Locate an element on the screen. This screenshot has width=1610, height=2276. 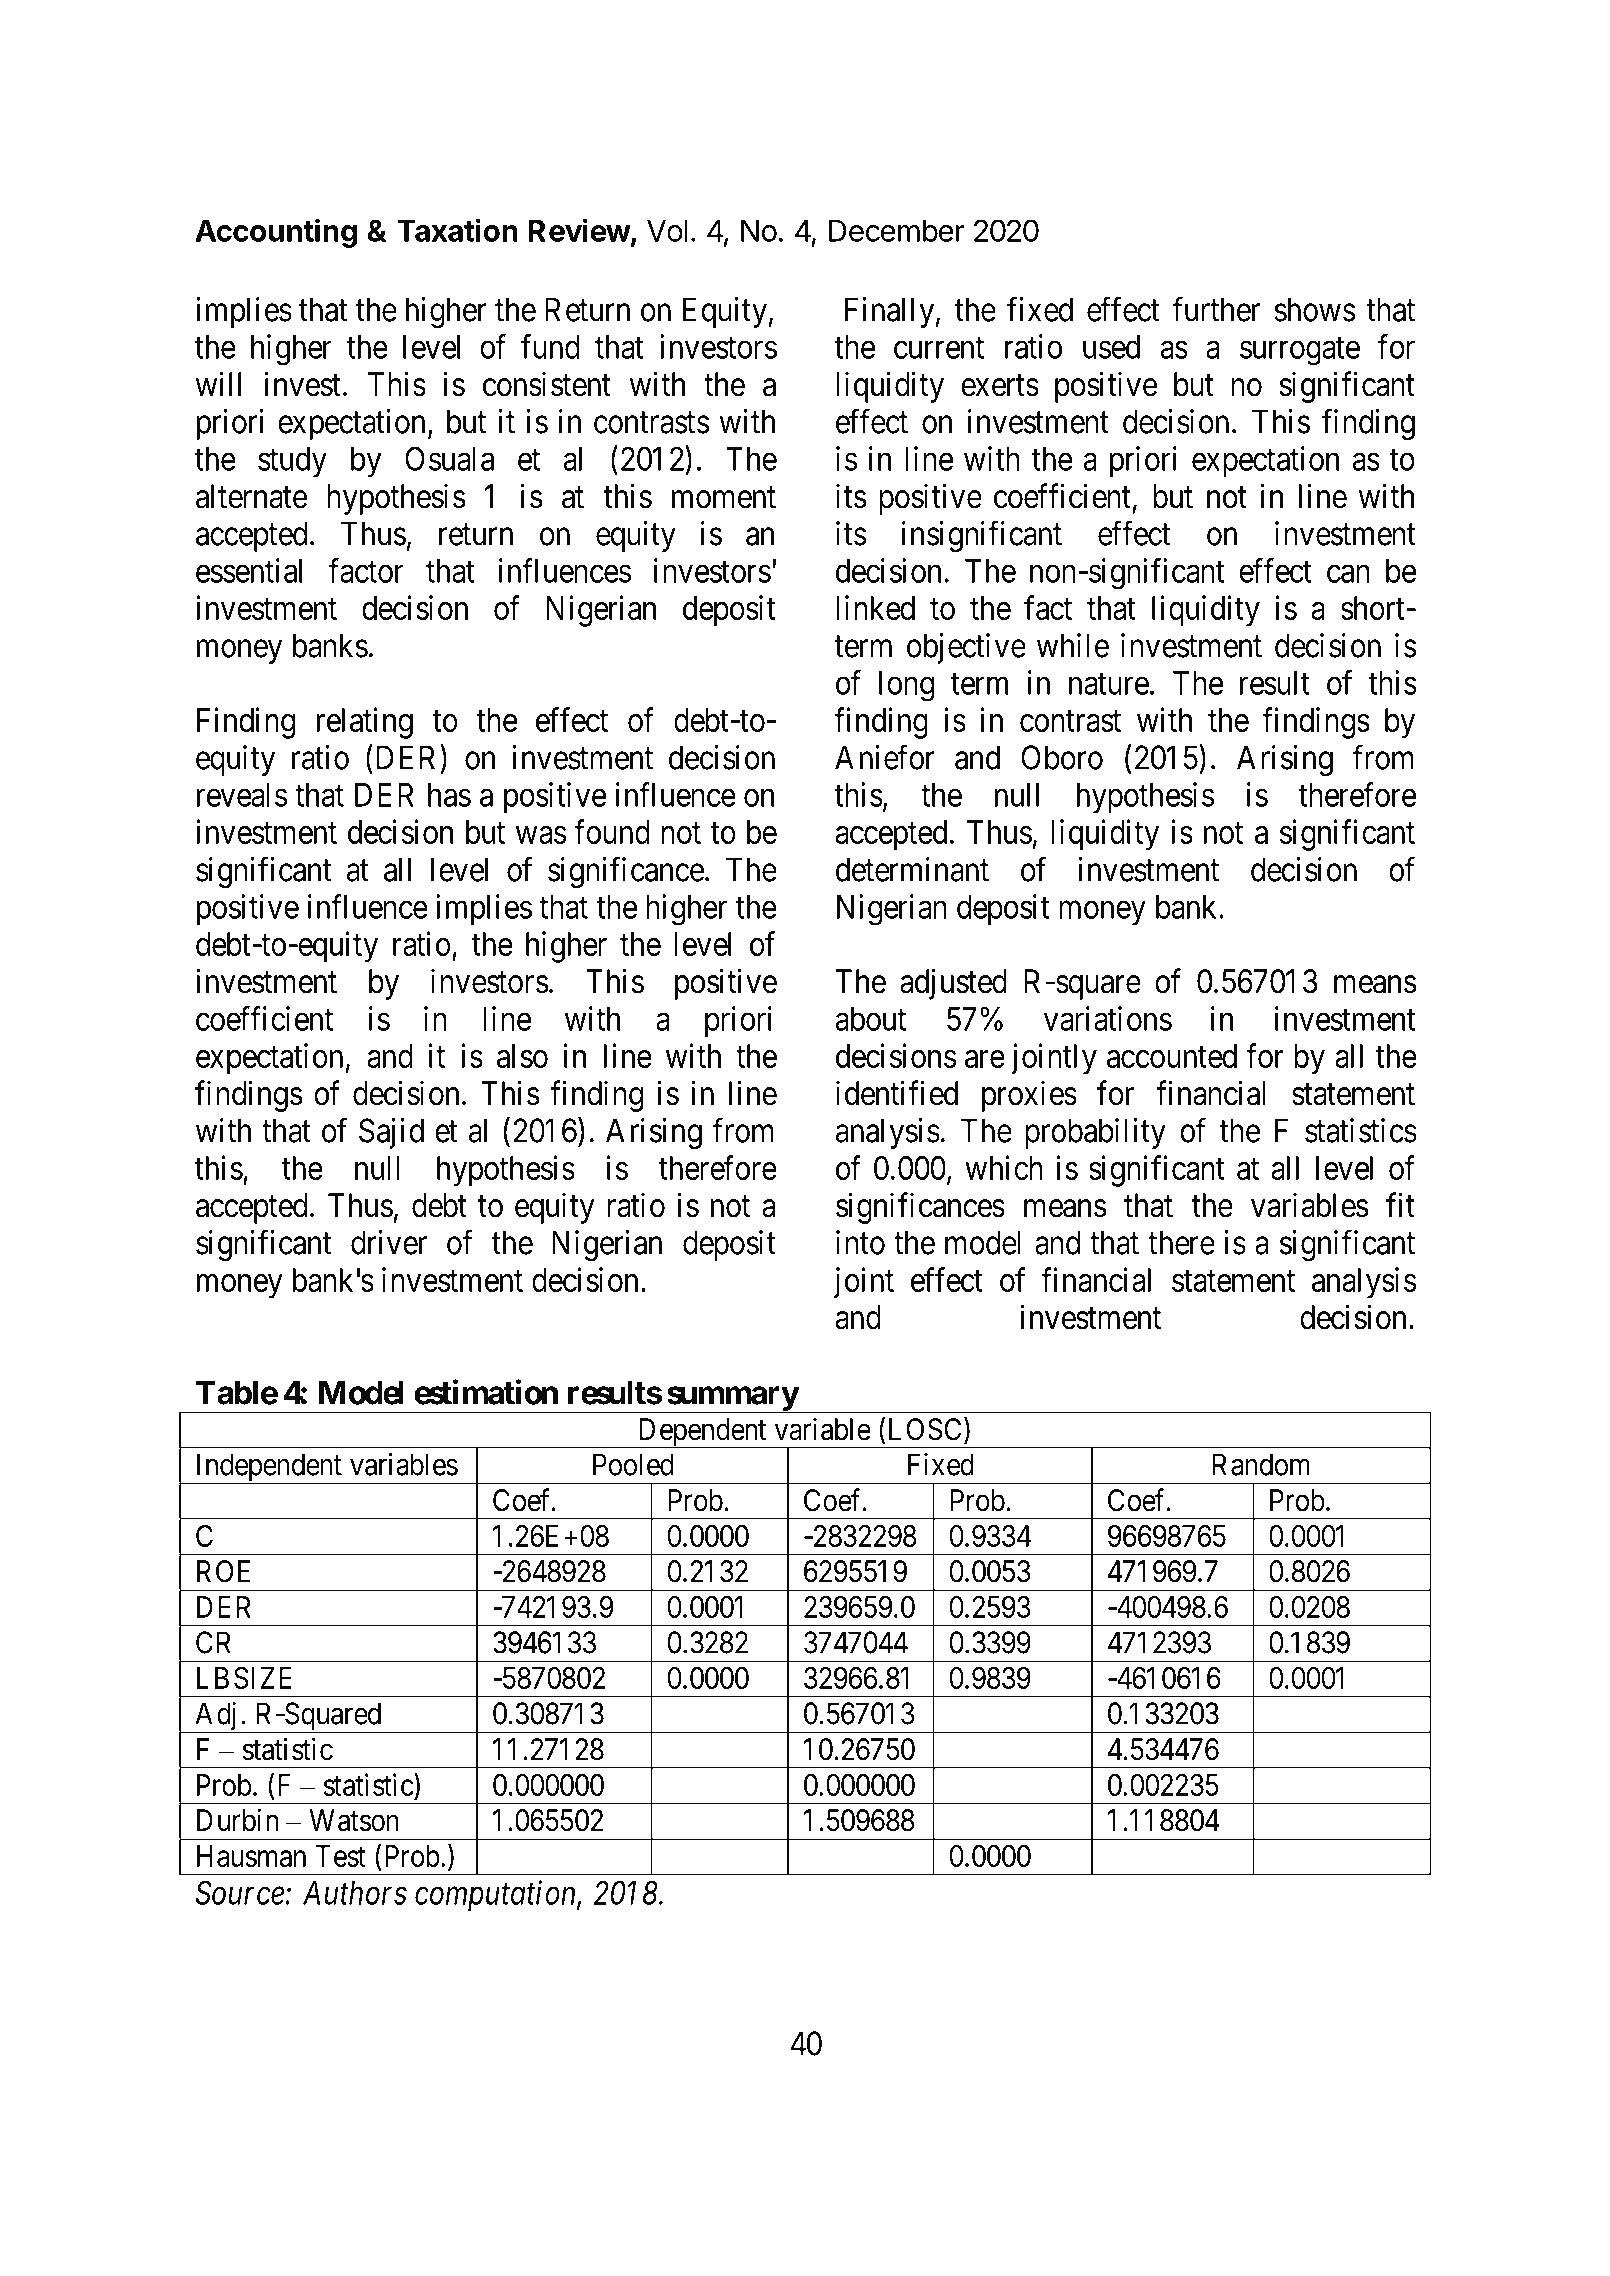
Sajid is located at coordinates (391, 1133).
